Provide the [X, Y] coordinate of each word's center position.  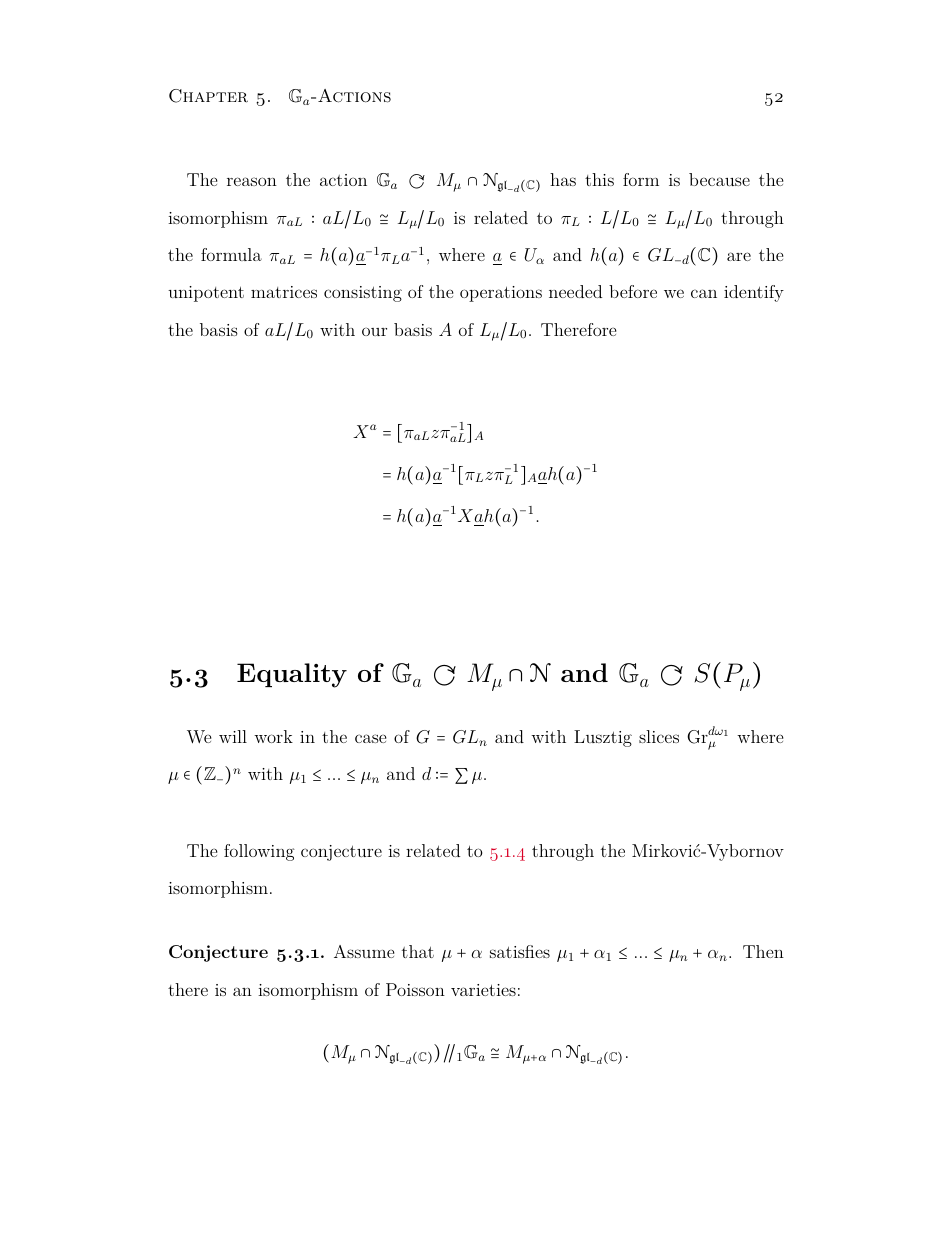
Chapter [208, 96]
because [719, 179]
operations [501, 294]
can [704, 293]
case [371, 738]
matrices [284, 292]
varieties [483, 990]
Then [763, 951]
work [273, 736]
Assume [364, 951]
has [563, 179]
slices [659, 736]
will [233, 736]
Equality [292, 675]
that [418, 951]
